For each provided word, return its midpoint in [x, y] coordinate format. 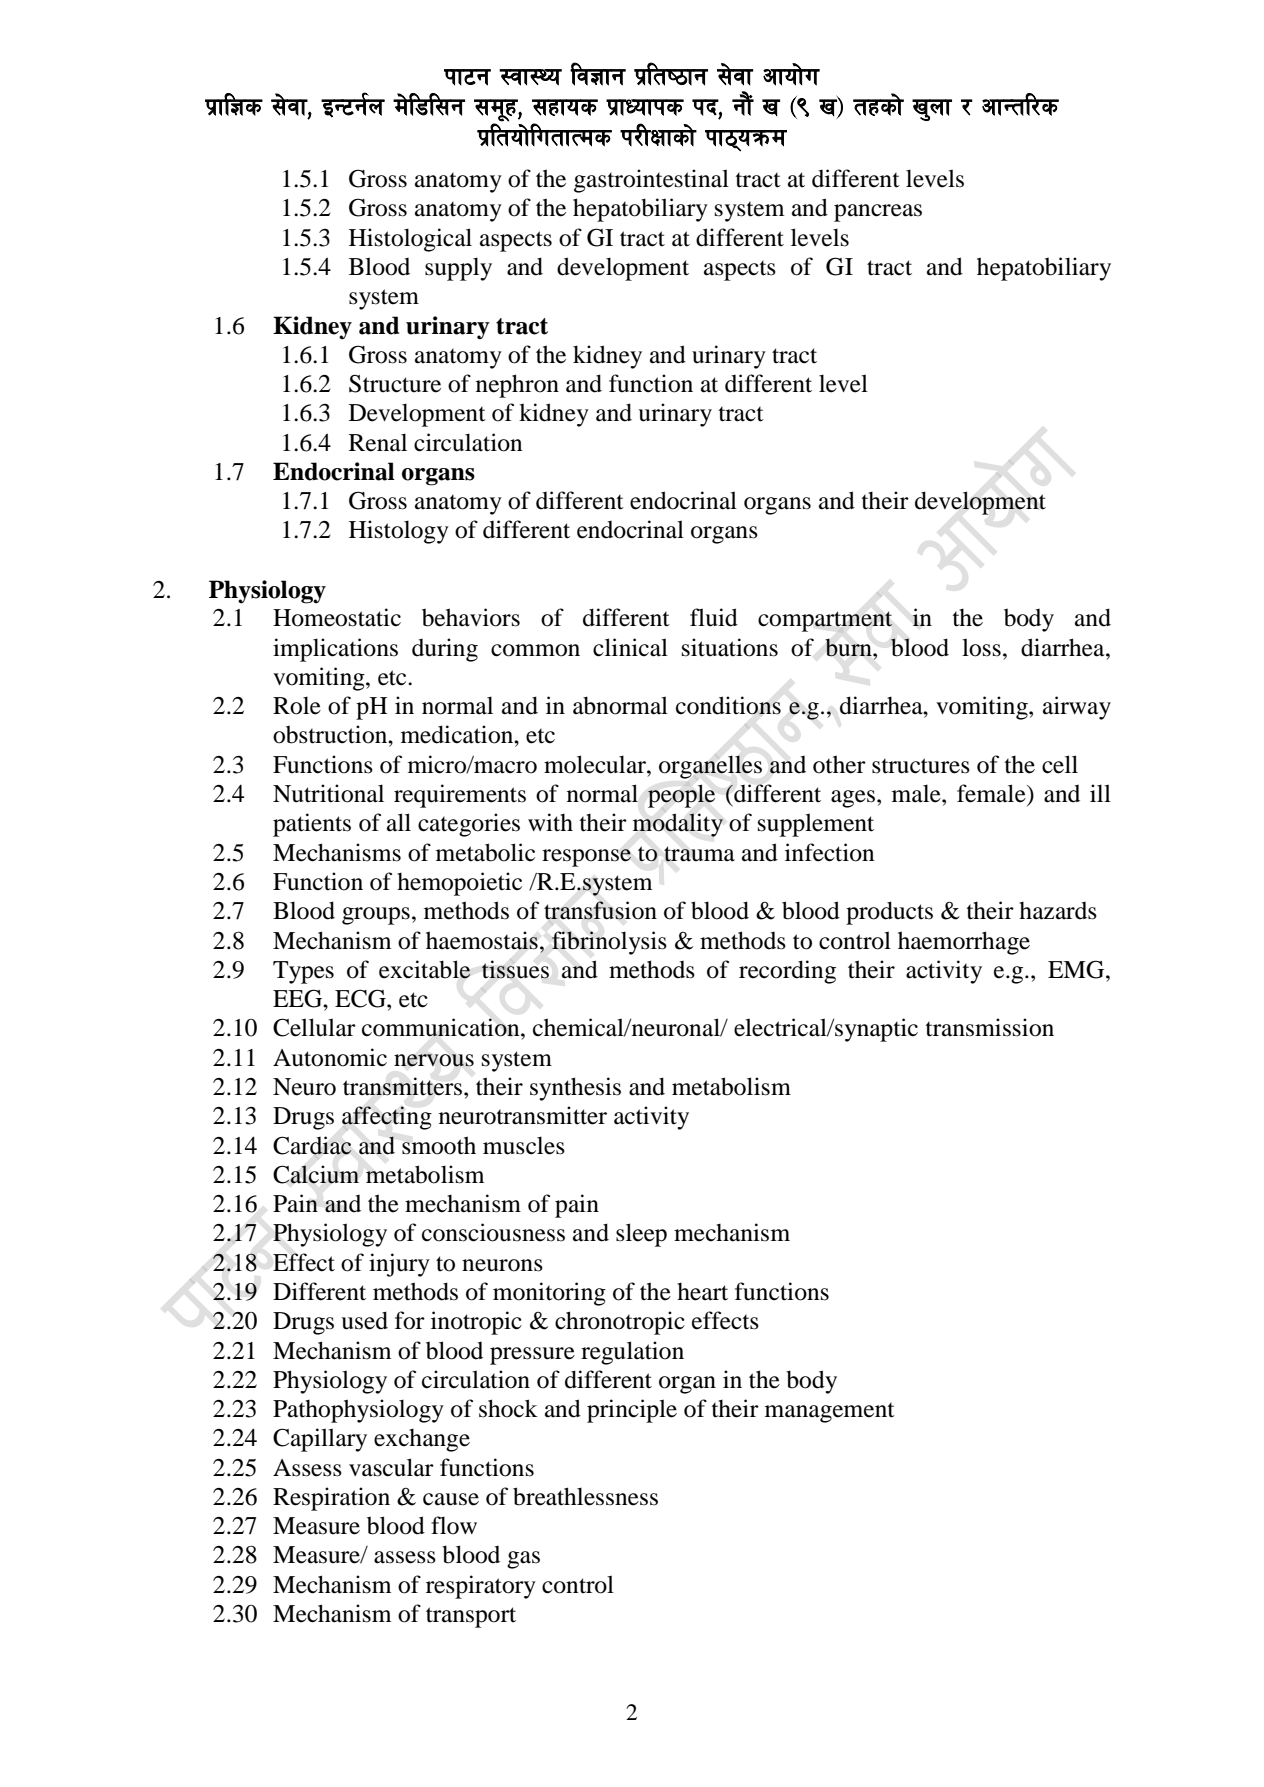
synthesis [575, 1089]
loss [981, 647]
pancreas [878, 213]
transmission [990, 1027]
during [445, 650]
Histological [410, 240]
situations [730, 647]
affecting [387, 1118]
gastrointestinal [651, 181]
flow [454, 1525]
